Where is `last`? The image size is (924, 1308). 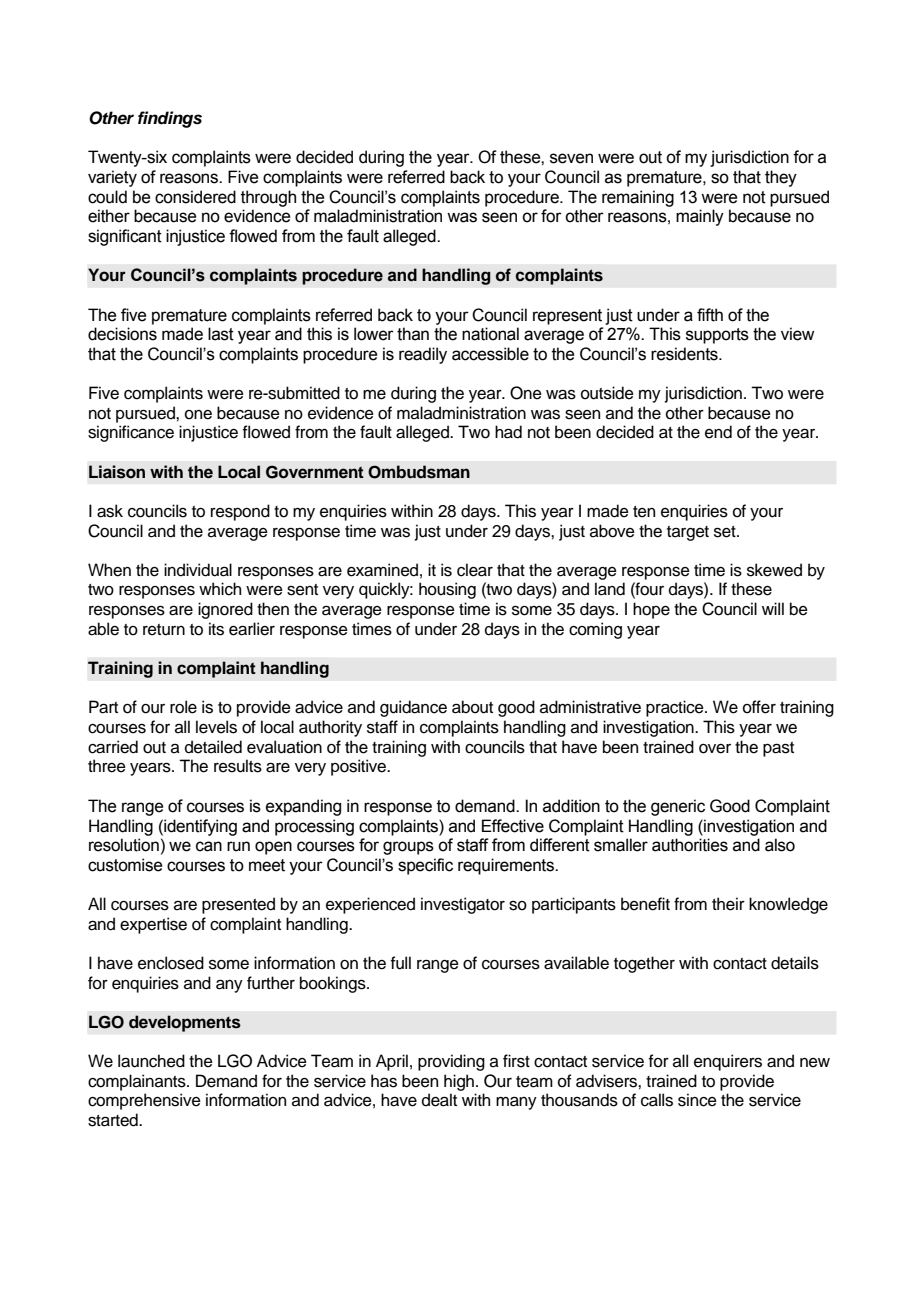 last is located at coordinates (221, 334).
